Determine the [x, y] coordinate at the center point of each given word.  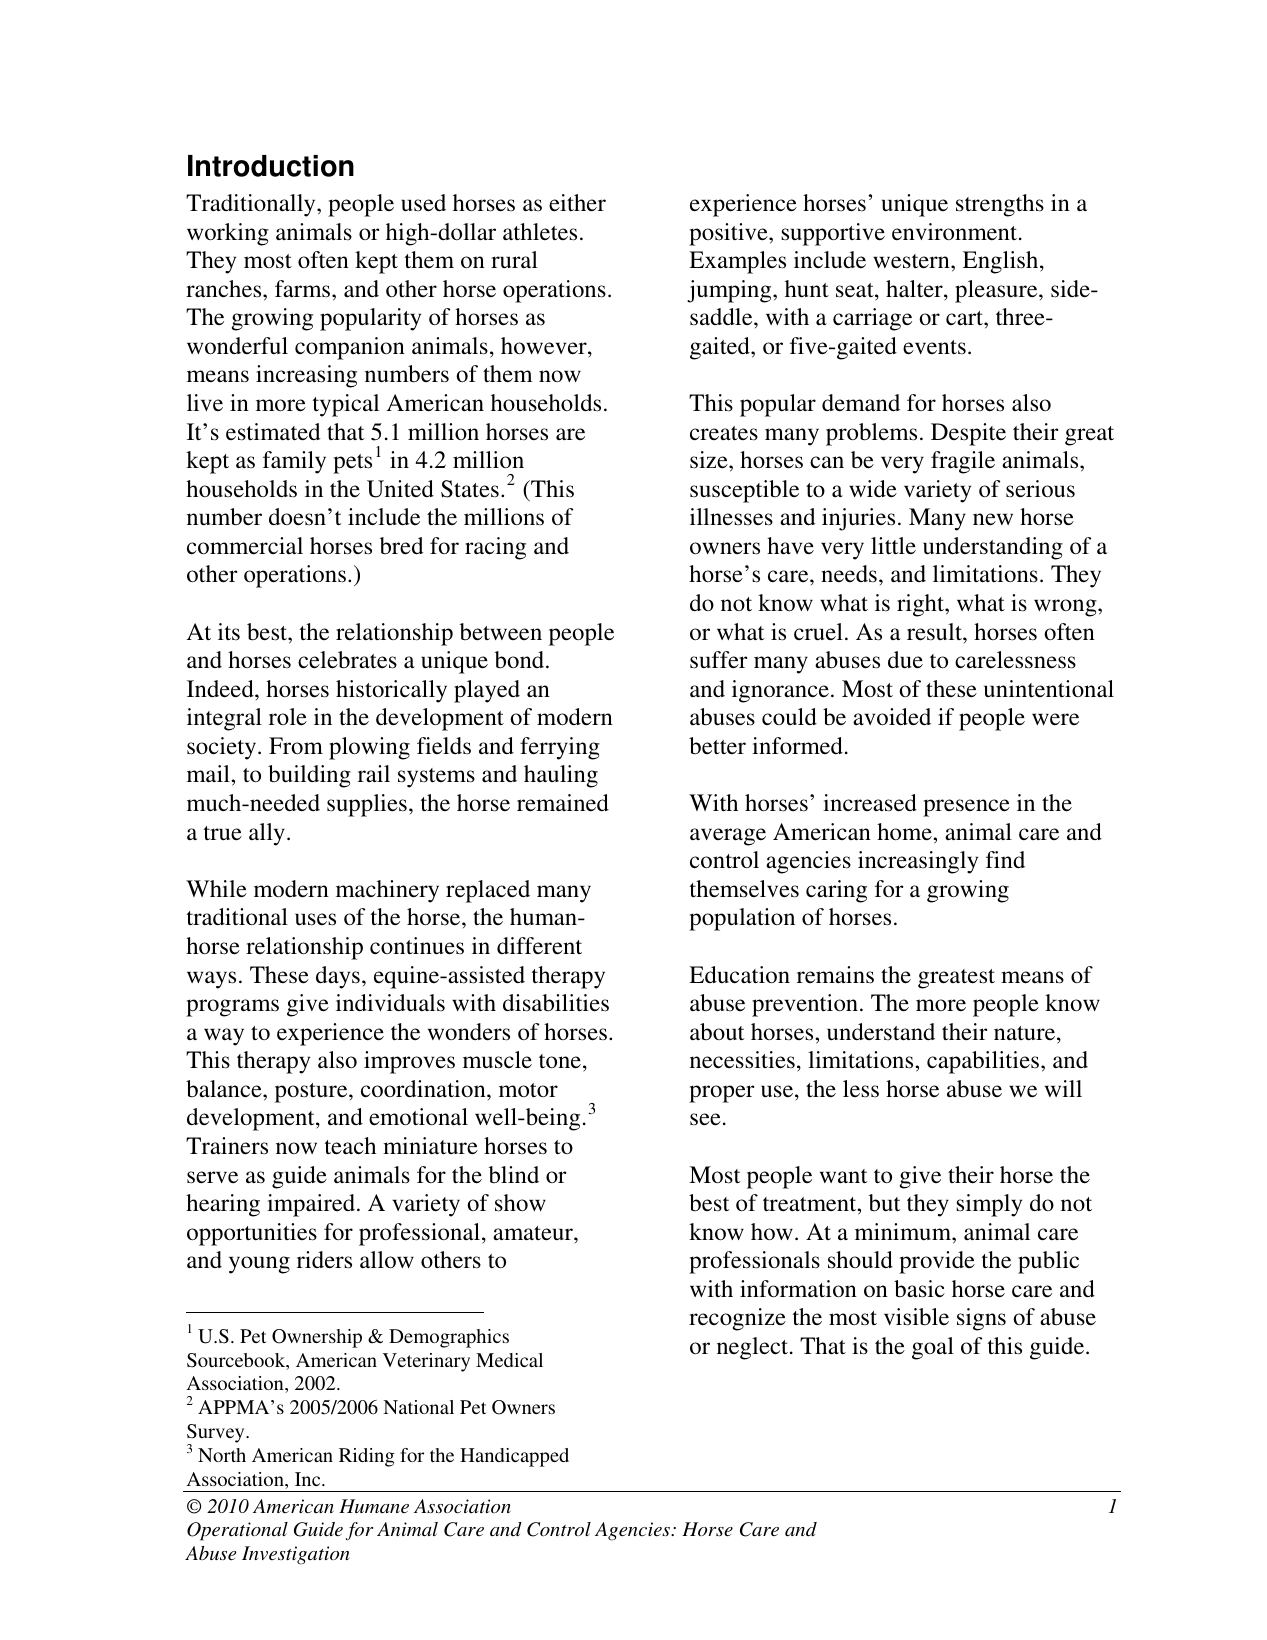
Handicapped [514, 1457]
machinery [387, 891]
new [993, 519]
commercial [245, 546]
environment [956, 232]
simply [989, 1205]
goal [933, 1348]
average [728, 837]
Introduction [271, 166]
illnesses [731, 517]
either [577, 203]
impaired [312, 1205]
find [1005, 859]
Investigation [295, 1555]
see [705, 1119]
